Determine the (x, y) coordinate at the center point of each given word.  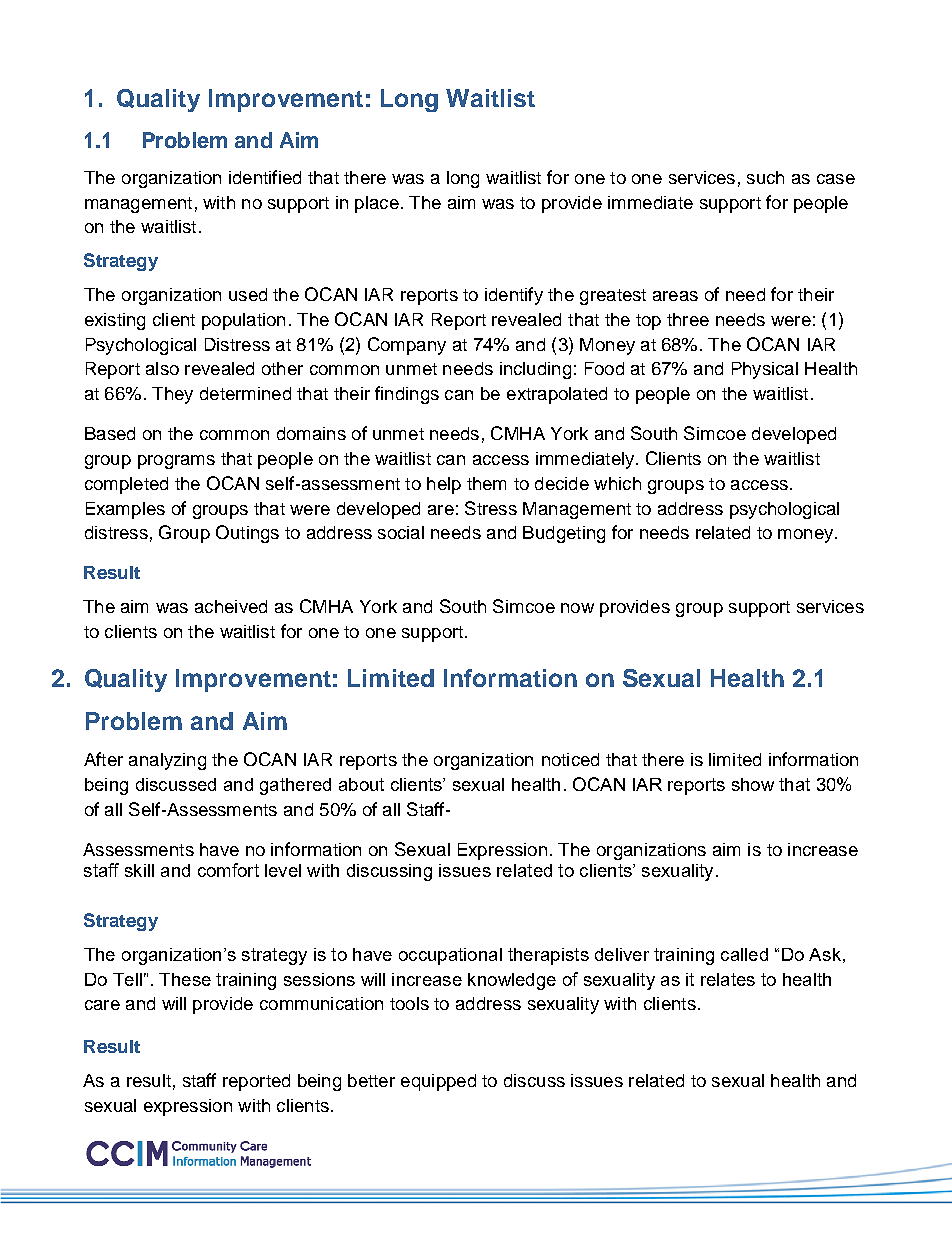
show (753, 784)
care (102, 1005)
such (765, 177)
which (617, 483)
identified (265, 177)
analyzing (167, 761)
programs (176, 462)
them (486, 483)
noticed (570, 759)
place (377, 204)
